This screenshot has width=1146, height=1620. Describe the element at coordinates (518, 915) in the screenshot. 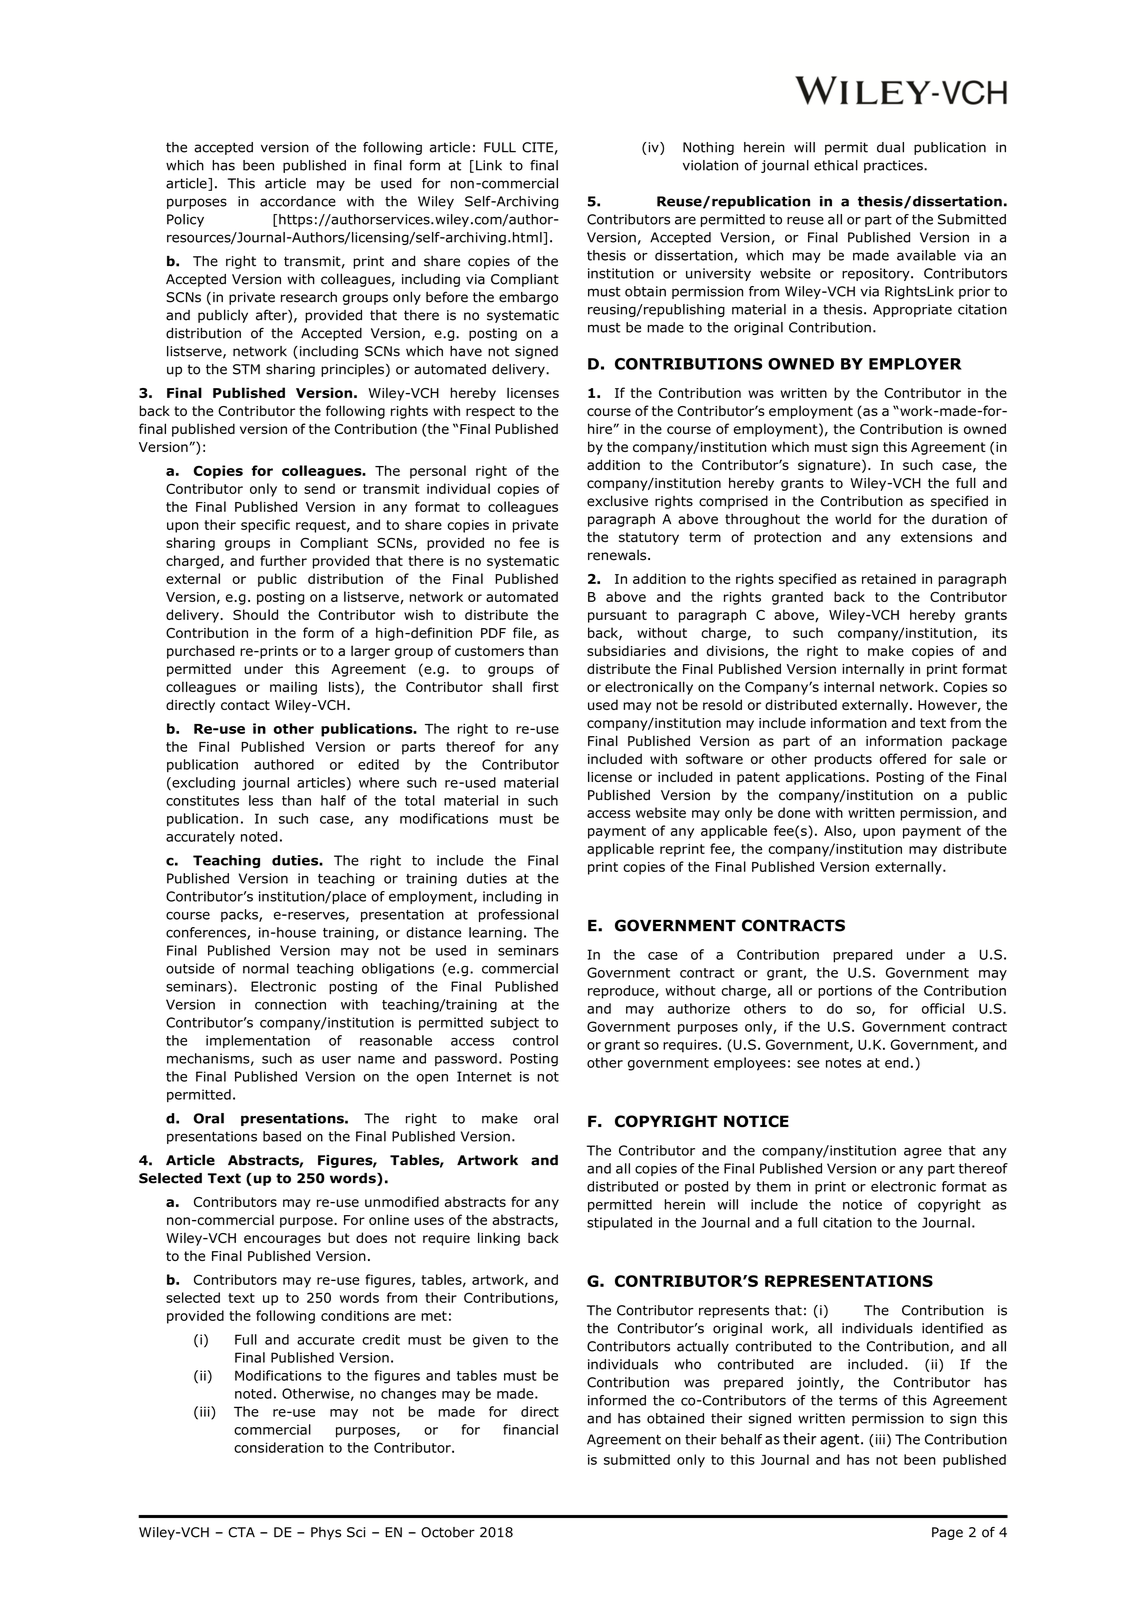

I see `professional` at that location.
